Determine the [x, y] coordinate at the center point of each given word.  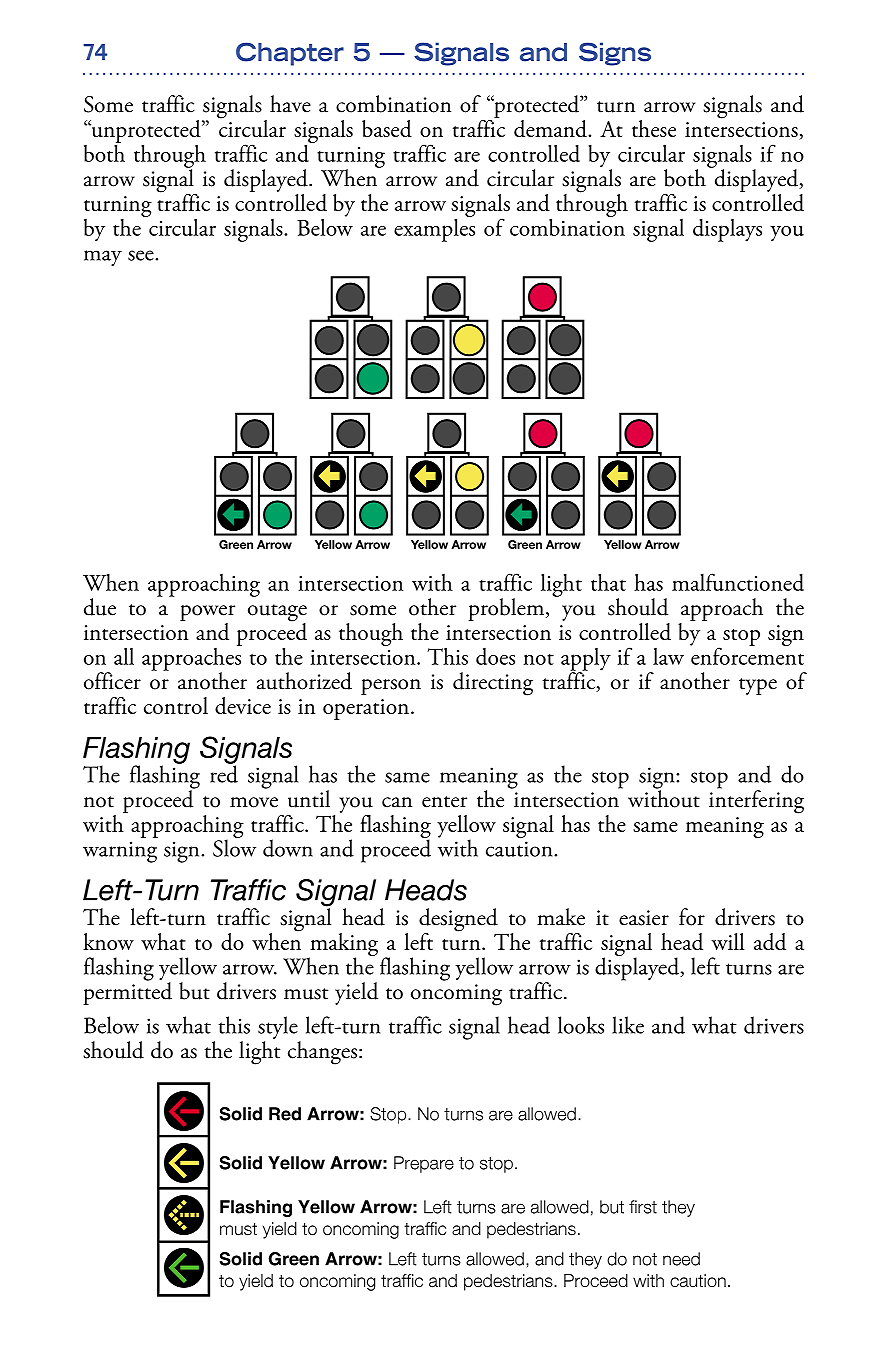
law [668, 656]
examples [434, 229]
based [387, 129]
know [108, 941]
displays [727, 230]
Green [294, 1259]
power [207, 614]
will [728, 941]
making [343, 945]
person [391, 687]
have [290, 104]
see [142, 255]
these [654, 128]
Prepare [424, 1164]
